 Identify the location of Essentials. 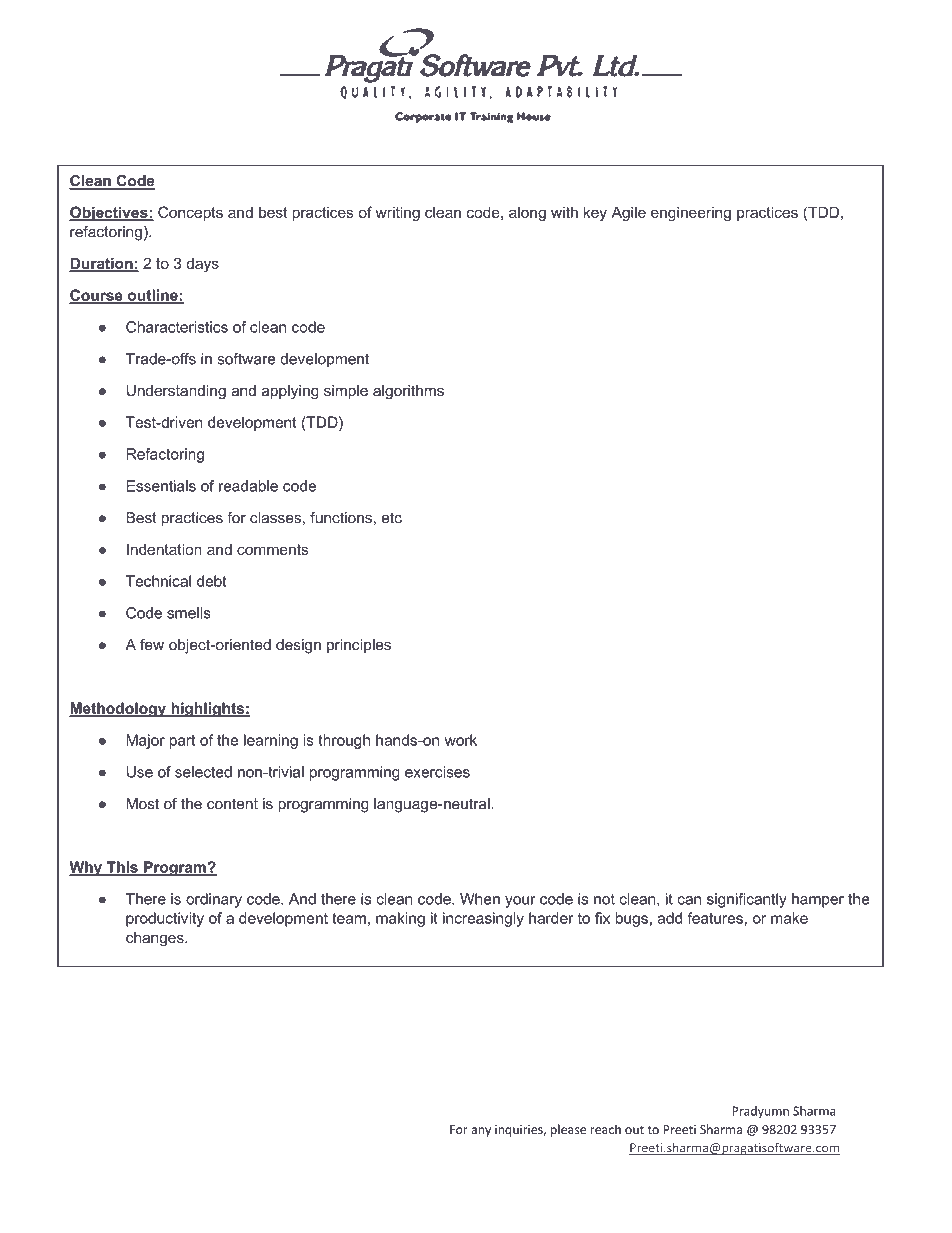
(161, 486).
